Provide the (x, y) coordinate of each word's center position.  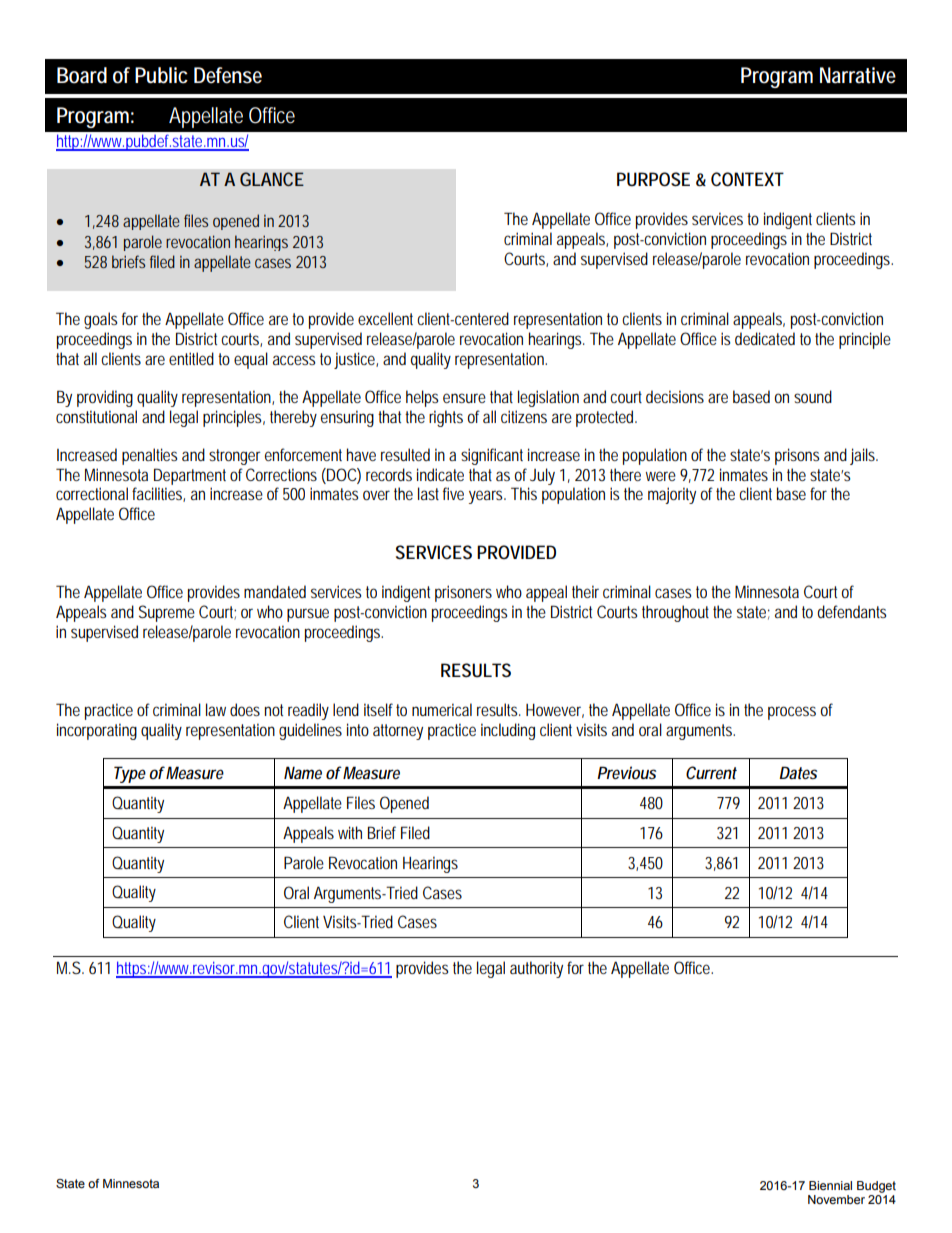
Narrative (858, 75)
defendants (851, 611)
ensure (464, 398)
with (350, 832)
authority (536, 969)
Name (303, 772)
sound (813, 396)
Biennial (830, 1185)
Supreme (167, 613)
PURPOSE (653, 179)
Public (161, 75)
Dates (798, 772)
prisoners (463, 593)
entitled (191, 358)
